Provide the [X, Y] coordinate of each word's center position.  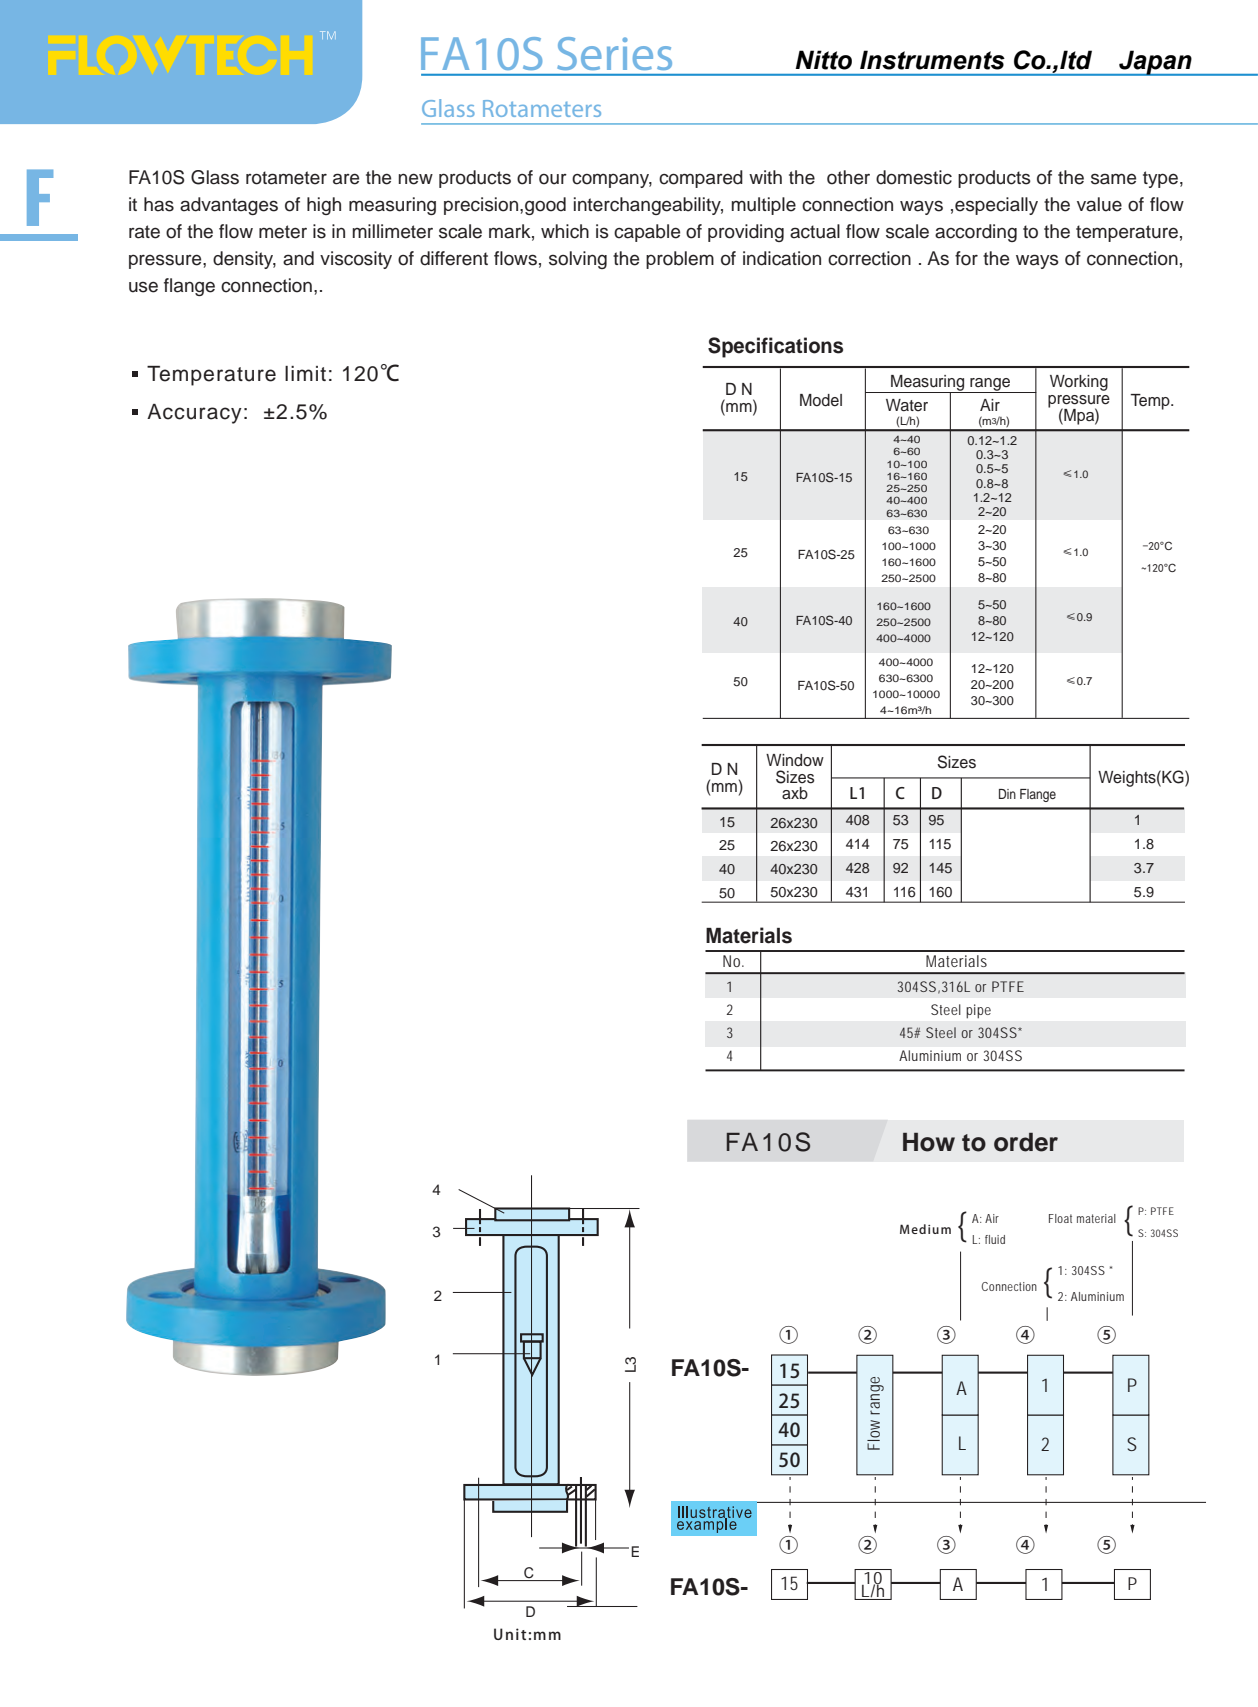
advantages [229, 206]
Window [795, 760]
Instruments [932, 60]
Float [1060, 1218]
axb [795, 793]
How [929, 1142]
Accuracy [194, 414]
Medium [925, 1229]
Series [615, 53]
